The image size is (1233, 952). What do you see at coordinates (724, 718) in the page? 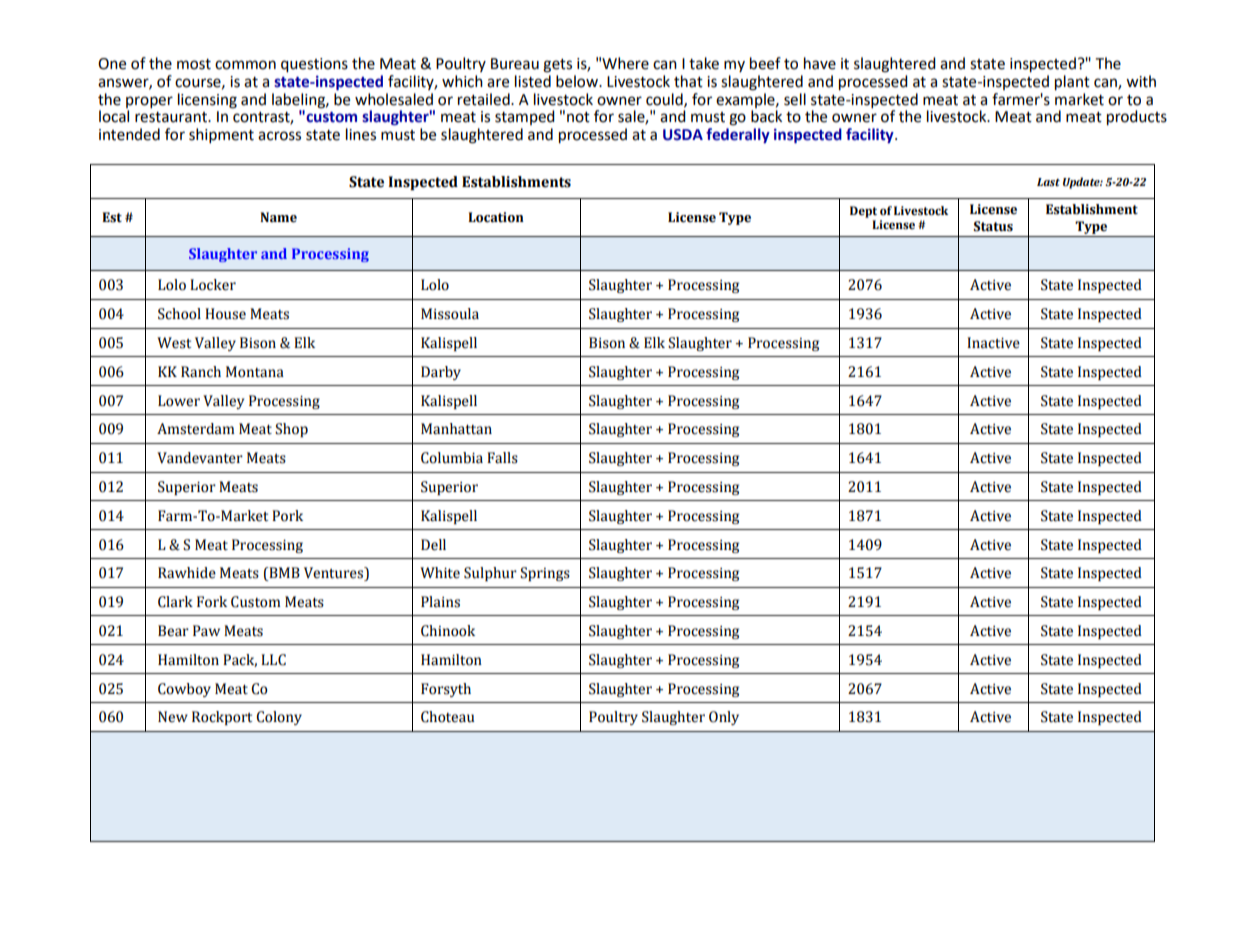
I see `Only` at bounding box center [724, 718].
